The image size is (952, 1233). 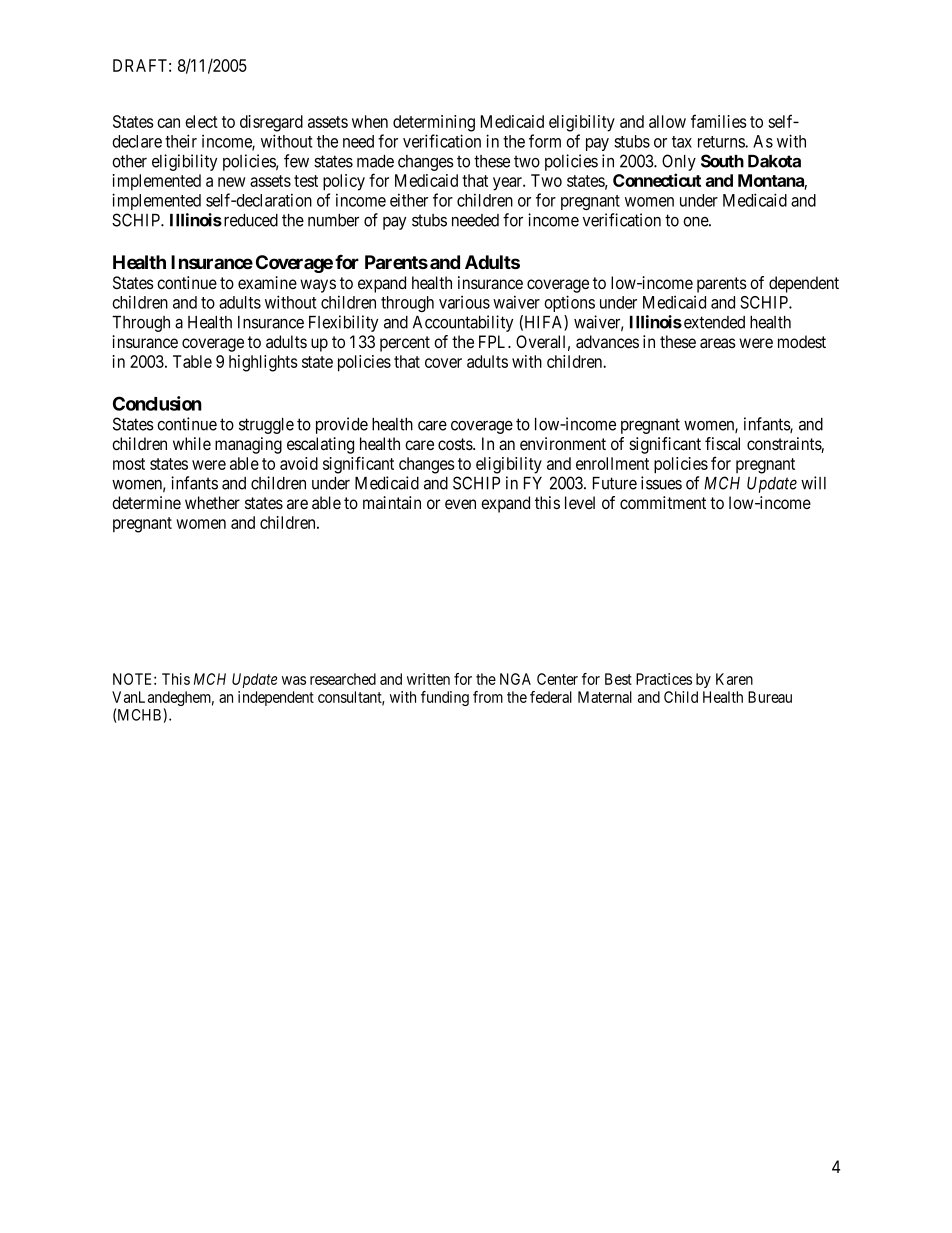 I want to click on whether, so click(x=212, y=502).
